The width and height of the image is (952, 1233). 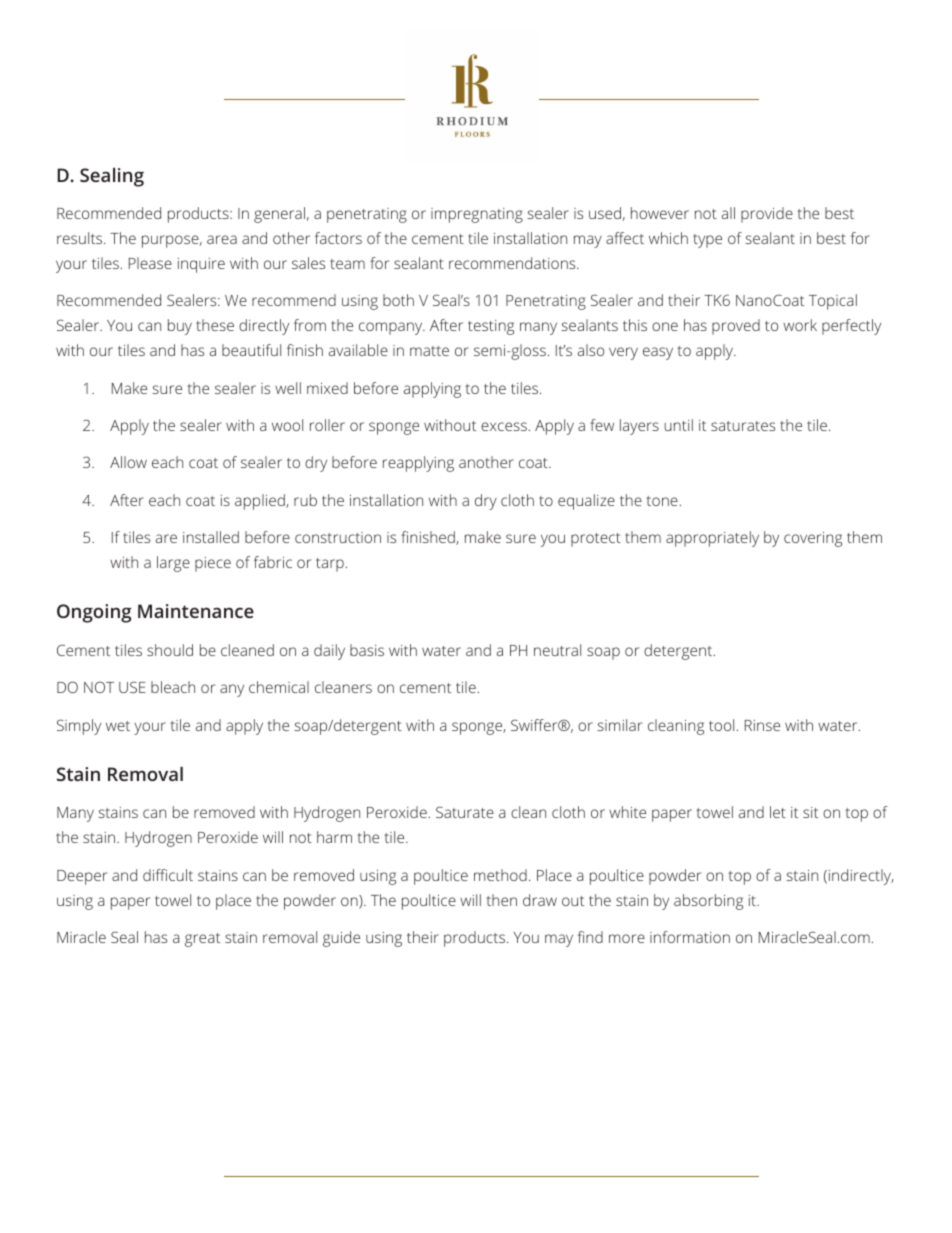 What do you see at coordinates (712, 539) in the image?
I see `appropriately` at bounding box center [712, 539].
